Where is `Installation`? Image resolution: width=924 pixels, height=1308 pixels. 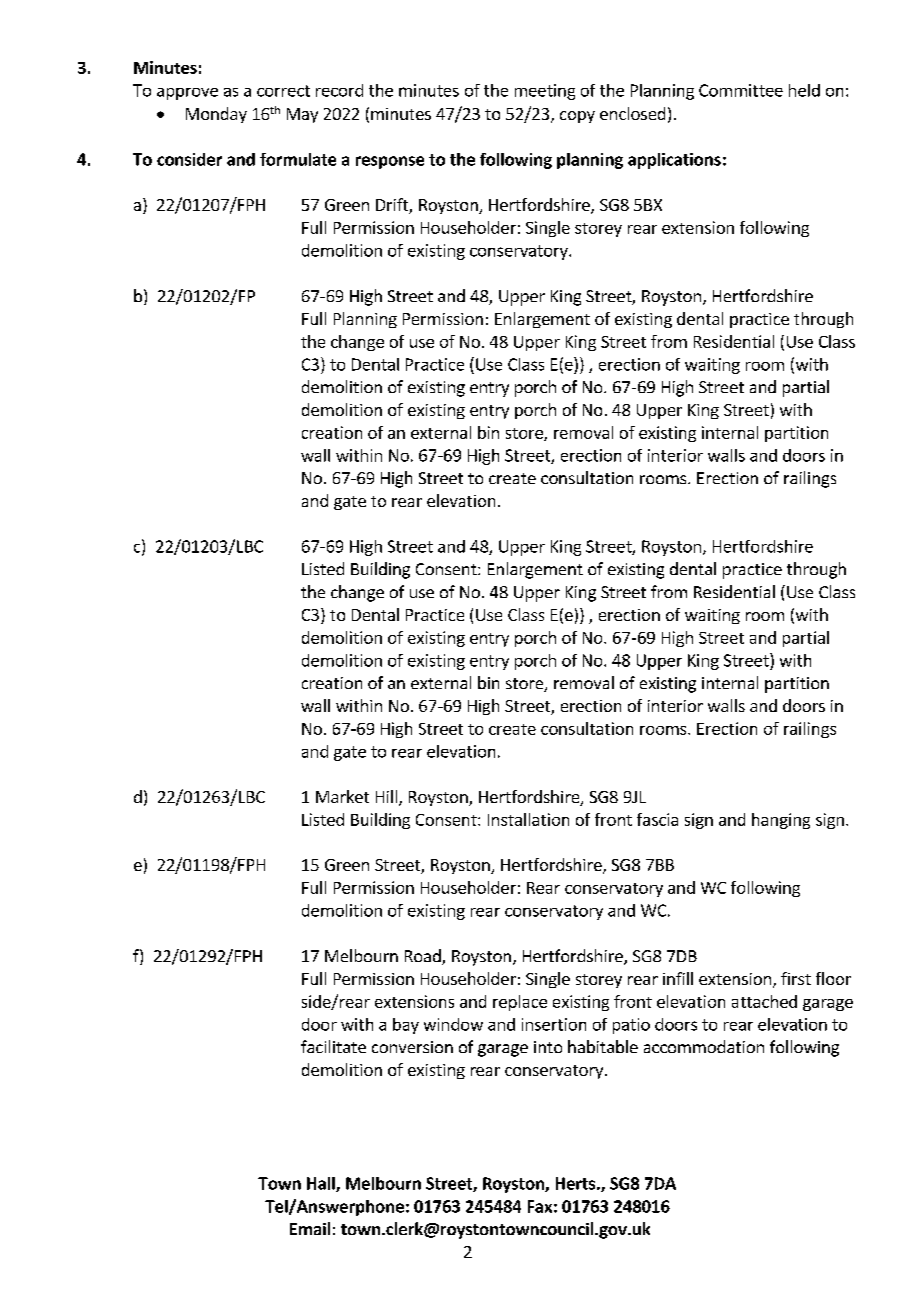 Installation is located at coordinates (528, 819).
